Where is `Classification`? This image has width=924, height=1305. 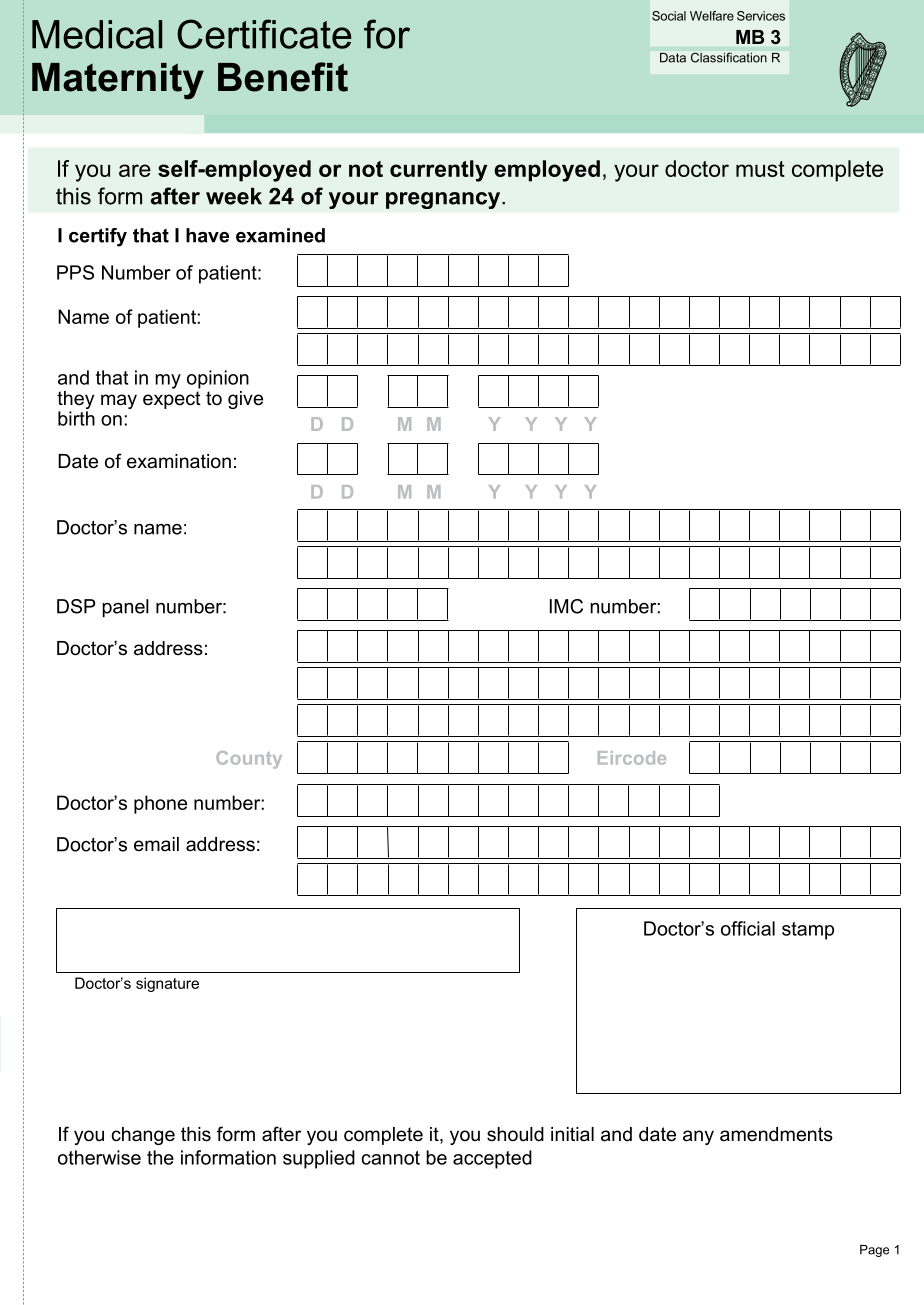
Classification is located at coordinates (729, 58).
